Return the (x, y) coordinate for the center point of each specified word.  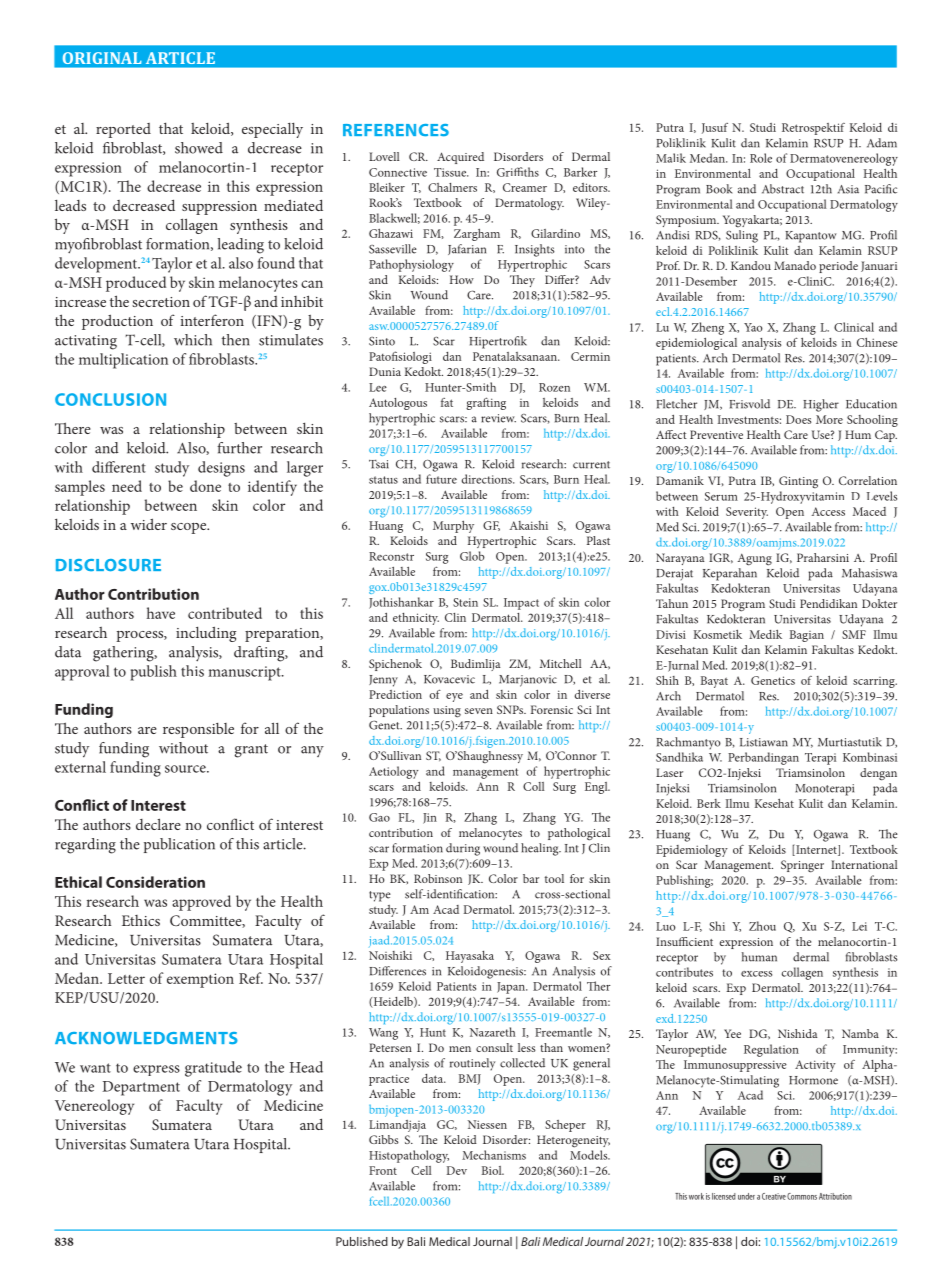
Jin (430, 818)
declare (158, 824)
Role (761, 158)
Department (141, 1088)
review (498, 418)
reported (123, 130)
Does (798, 419)
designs (221, 469)
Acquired (460, 158)
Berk (709, 803)
